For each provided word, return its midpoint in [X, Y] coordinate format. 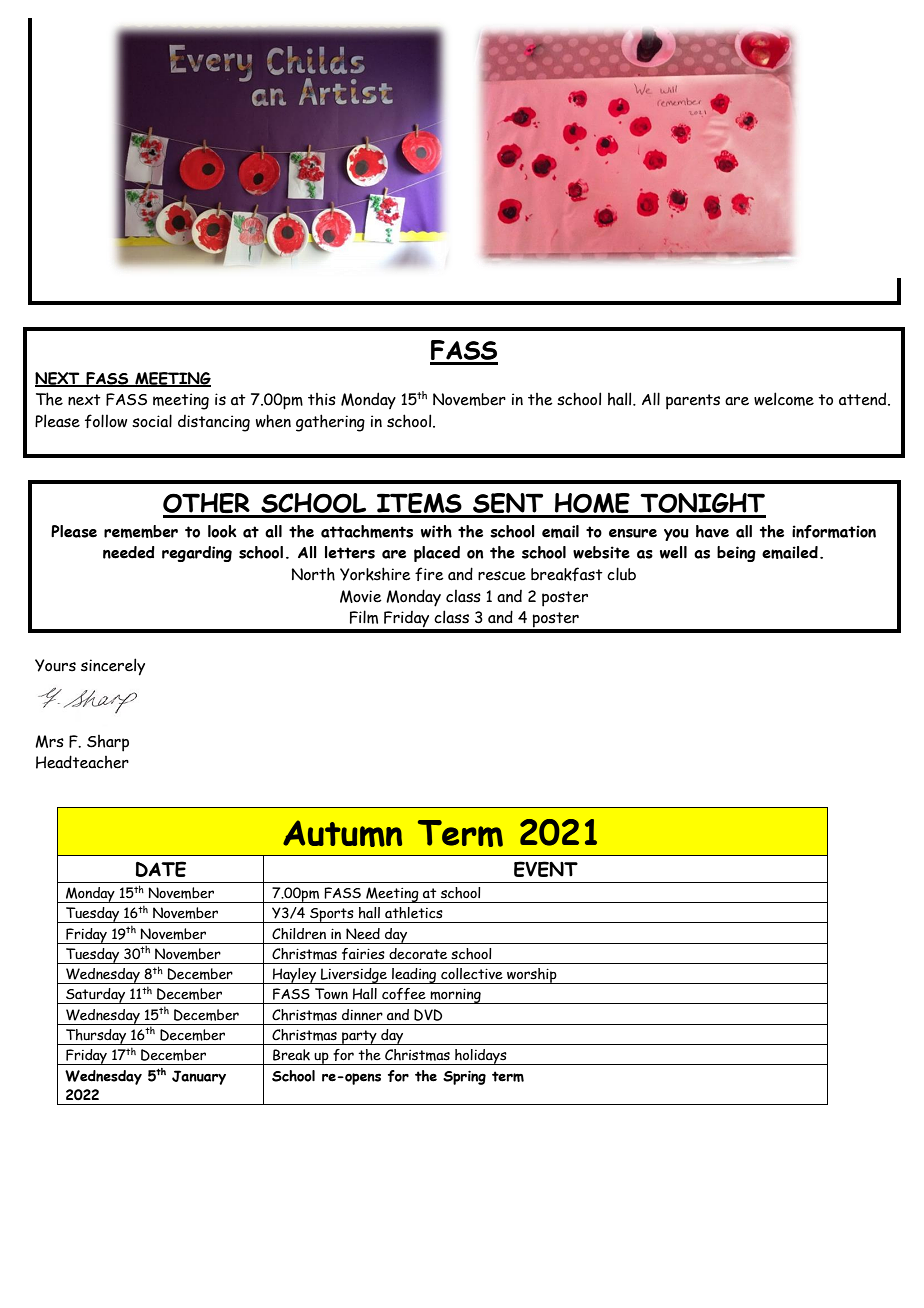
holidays [481, 1057]
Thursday [96, 1037]
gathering [330, 423]
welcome [784, 399]
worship [532, 976]
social [152, 421]
